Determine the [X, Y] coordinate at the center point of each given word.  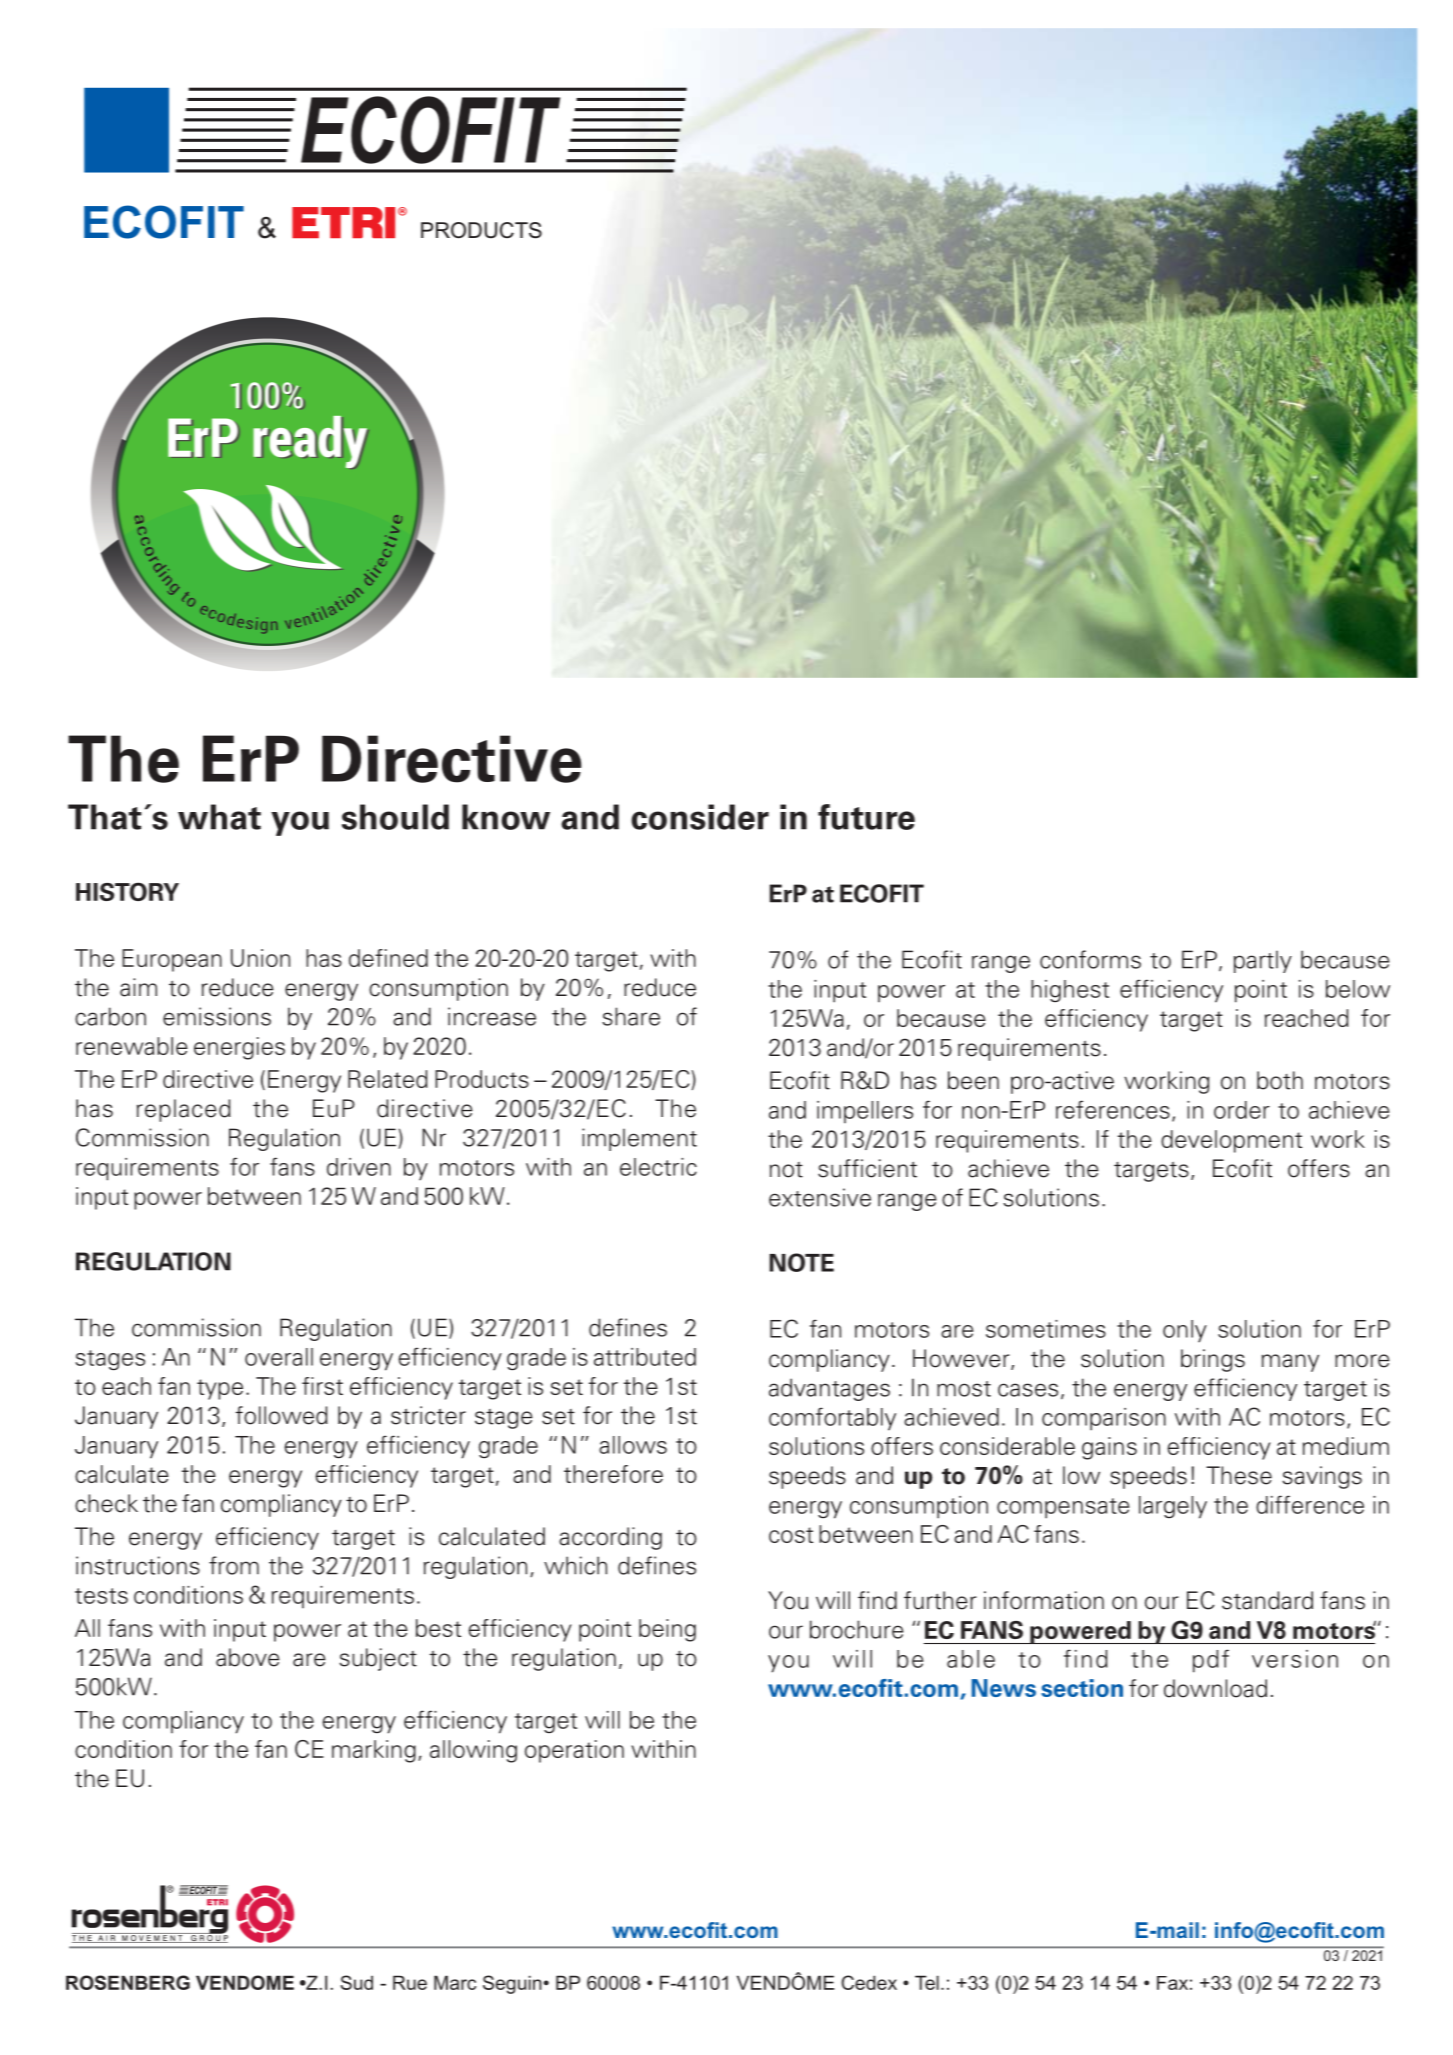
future [866, 817]
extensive [820, 1197]
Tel [927, 1982]
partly [1263, 961]
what [219, 817]
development [1231, 1141]
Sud [356, 1982]
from [234, 1565]
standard [1267, 1600]
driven [359, 1167]
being [667, 1630]
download [1215, 1688]
